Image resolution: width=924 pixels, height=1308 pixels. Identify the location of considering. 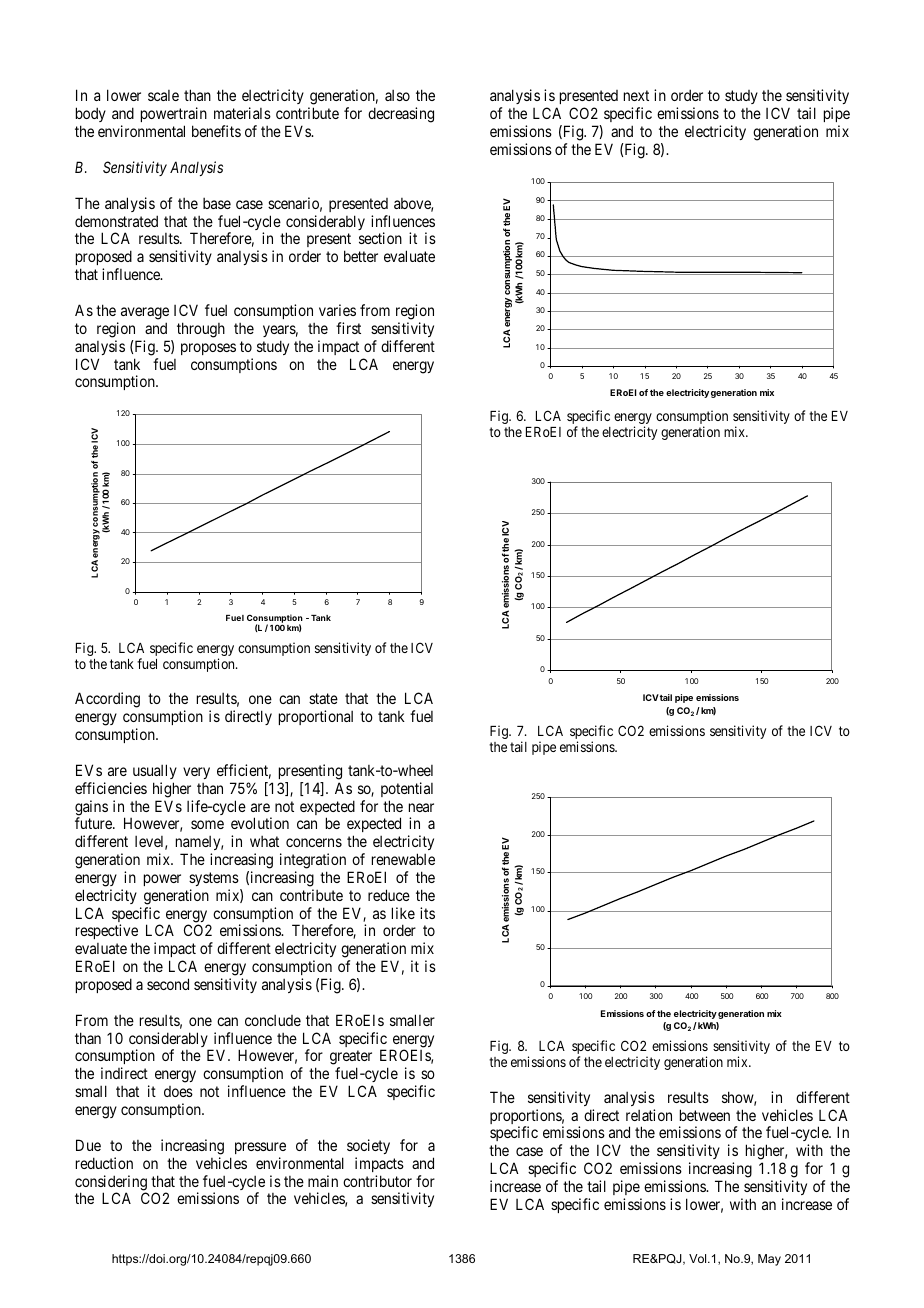
(111, 1184).
